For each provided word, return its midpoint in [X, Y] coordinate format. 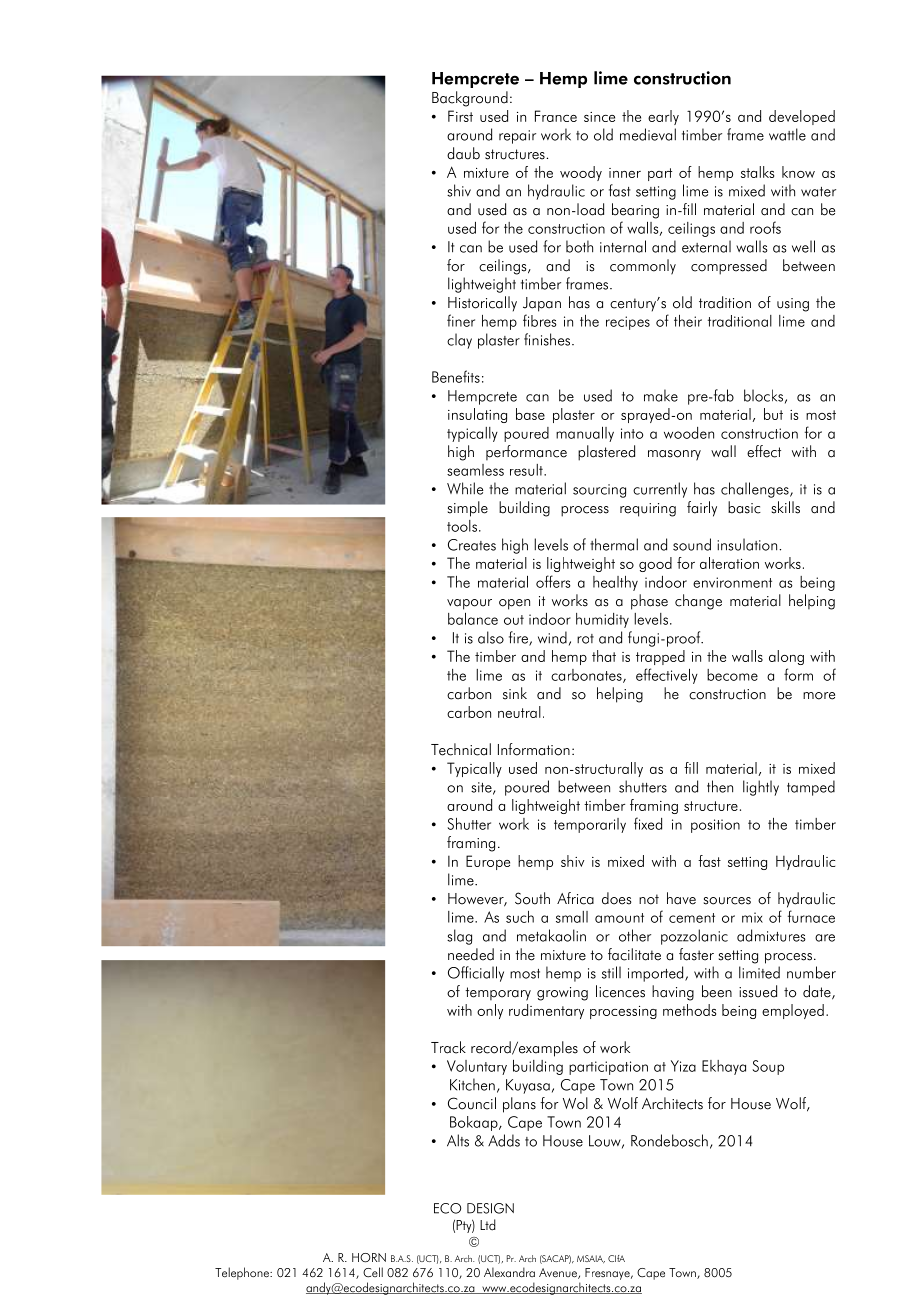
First [460, 116]
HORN [369, 1258]
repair [517, 137]
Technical [461, 749]
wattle [787, 134]
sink [515, 693]
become [732, 675]
